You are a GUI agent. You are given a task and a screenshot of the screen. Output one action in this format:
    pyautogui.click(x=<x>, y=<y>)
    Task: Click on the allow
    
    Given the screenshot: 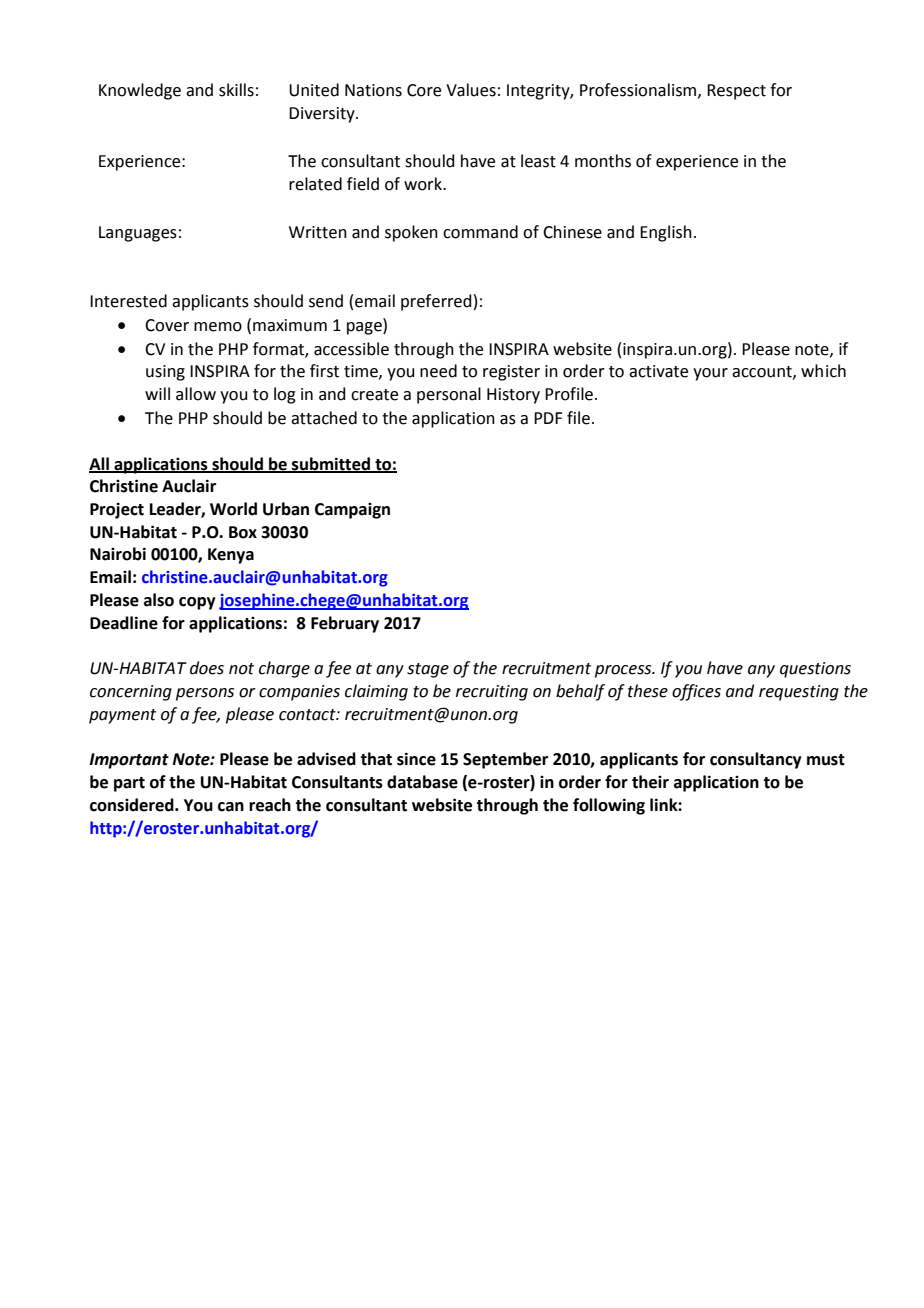 What is the action you would take?
    pyautogui.click(x=196, y=394)
